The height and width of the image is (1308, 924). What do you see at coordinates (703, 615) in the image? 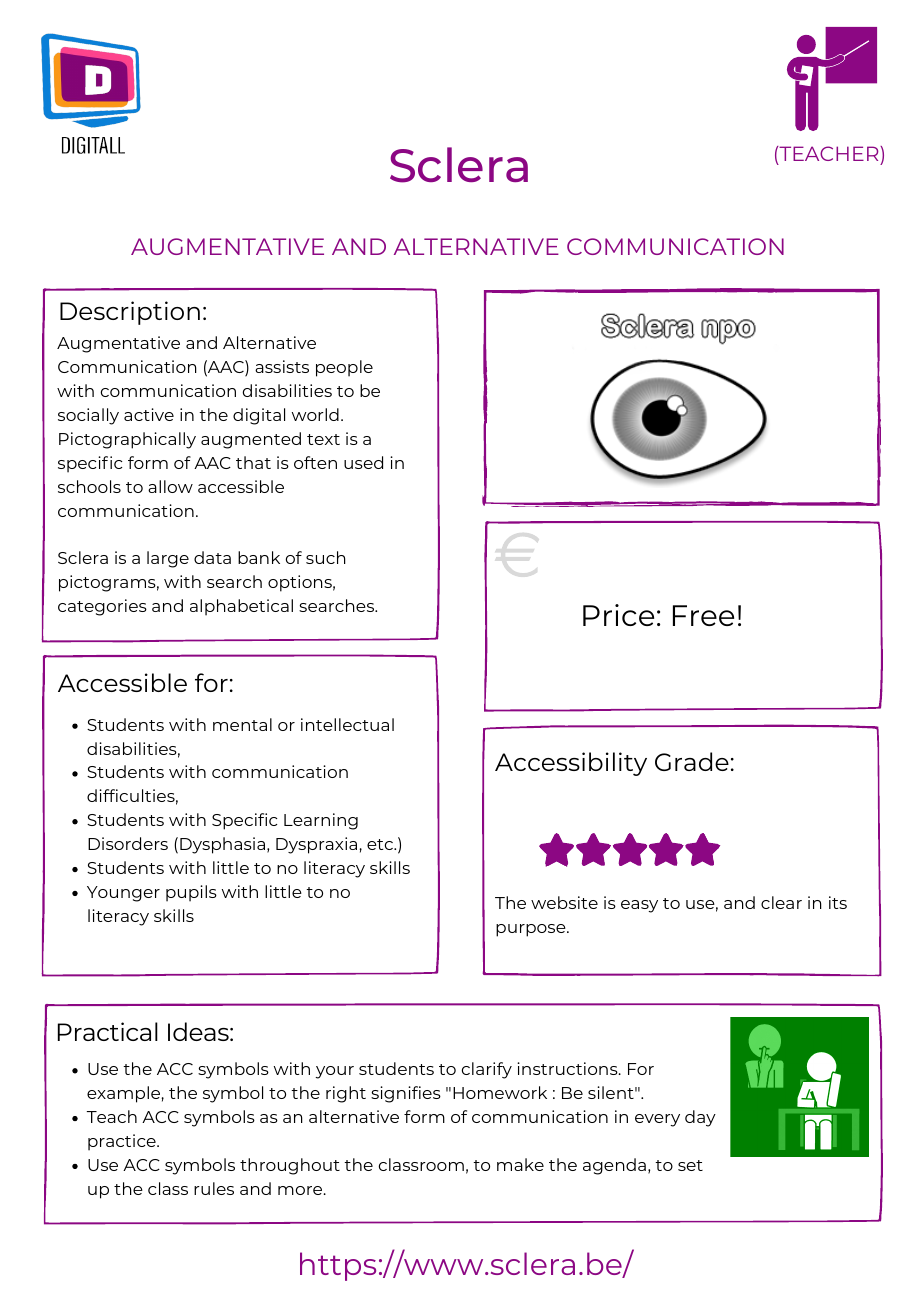
I see `Free` at bounding box center [703, 615].
